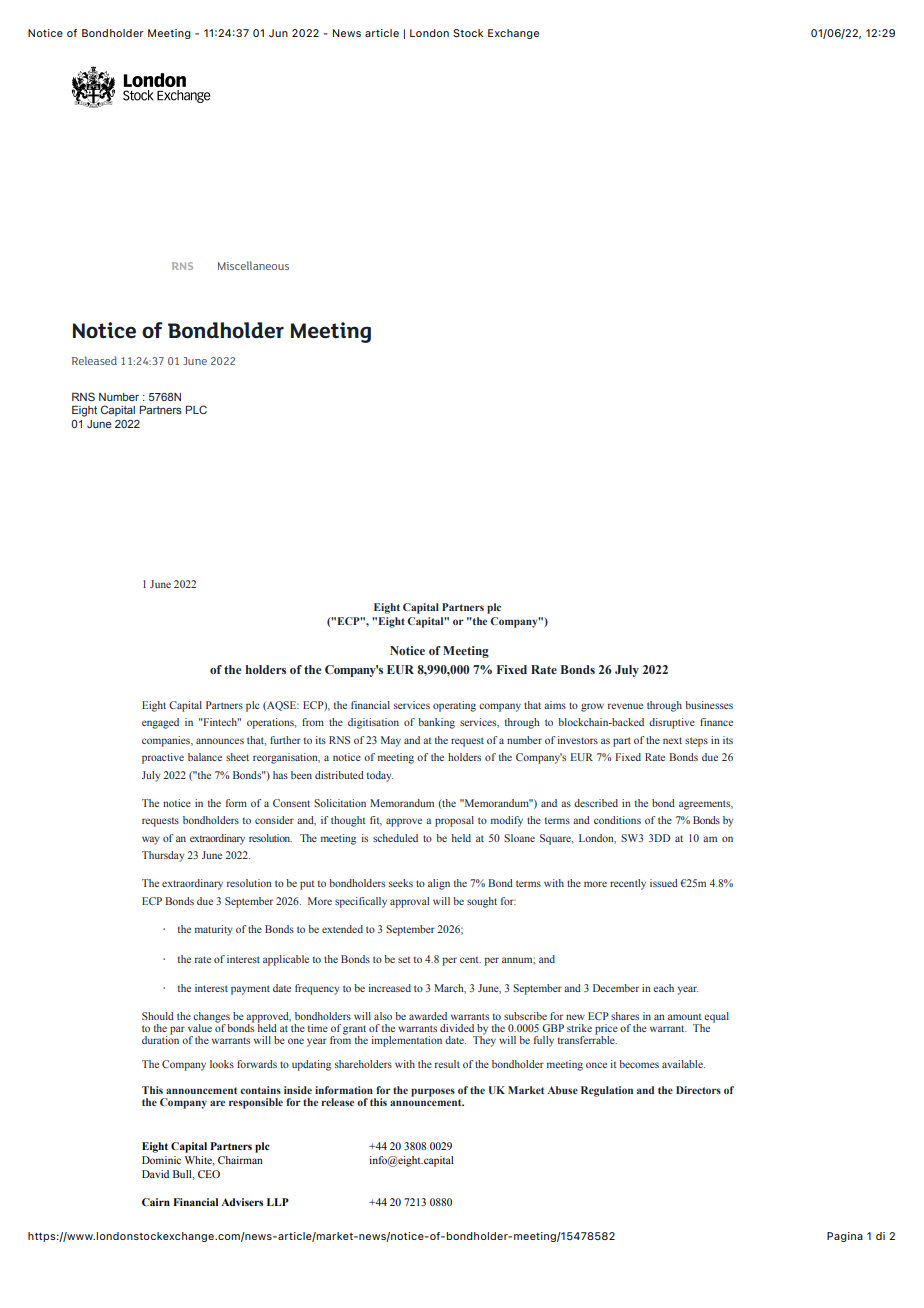 The image size is (924, 1308). What do you see at coordinates (436, 723) in the screenshot?
I see `banking` at bounding box center [436, 723].
